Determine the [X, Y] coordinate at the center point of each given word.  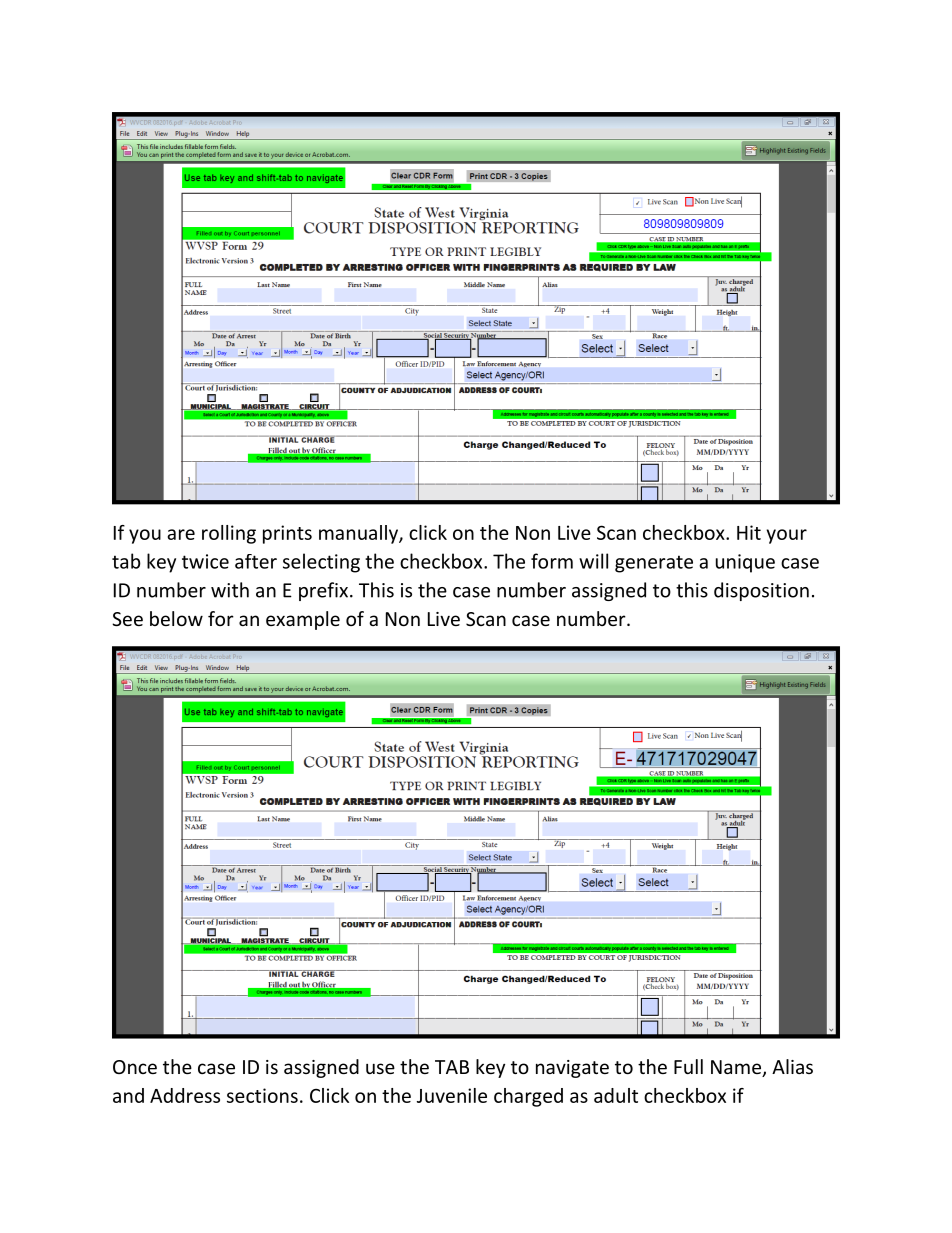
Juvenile [452, 1095]
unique [745, 563]
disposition [761, 591]
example [303, 620]
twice [205, 561]
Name [737, 1068]
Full [688, 1066]
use [380, 1068]
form [552, 561]
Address [185, 1095]
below [176, 618]
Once [135, 1067]
